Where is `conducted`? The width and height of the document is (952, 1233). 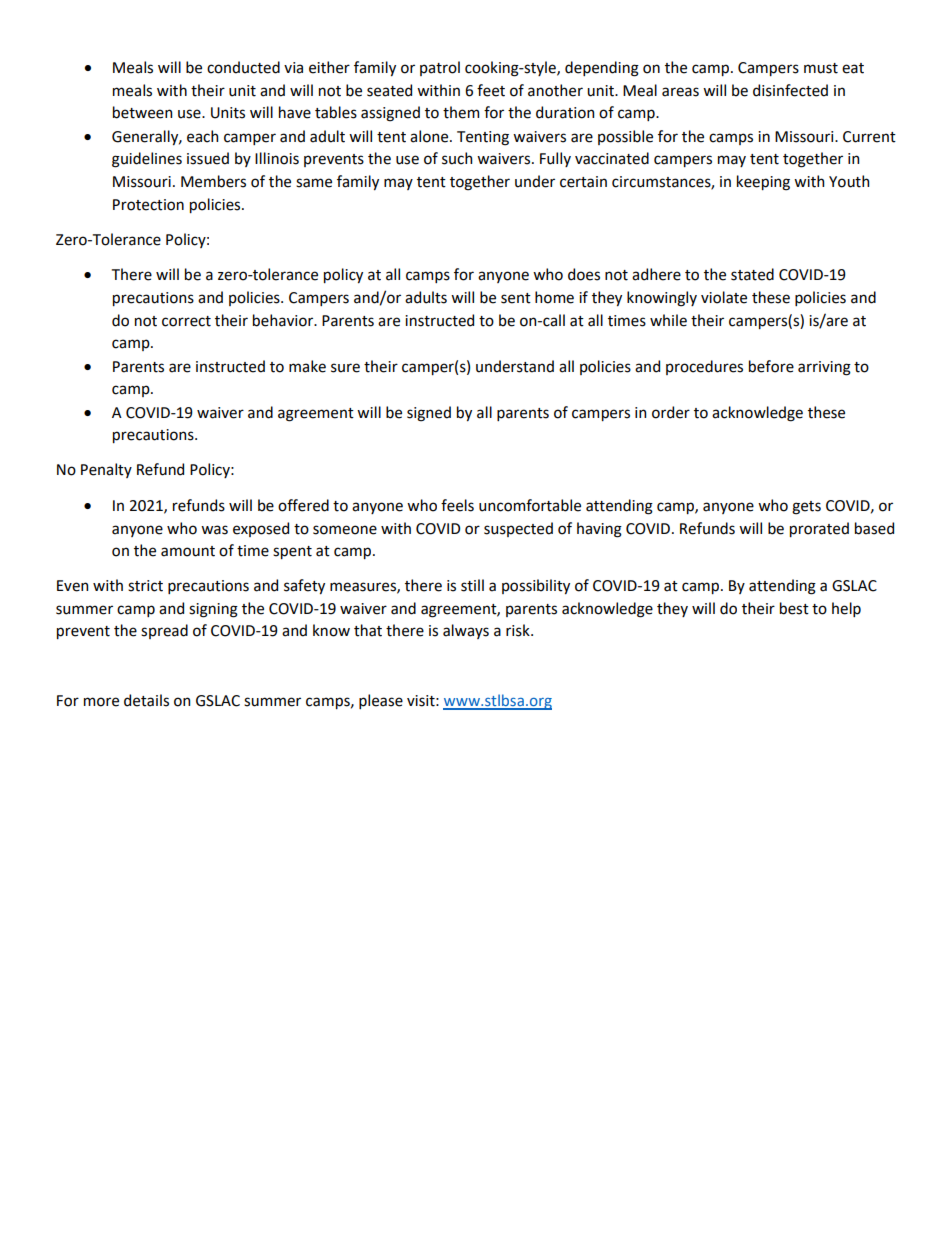
conducted is located at coordinates (243, 67).
